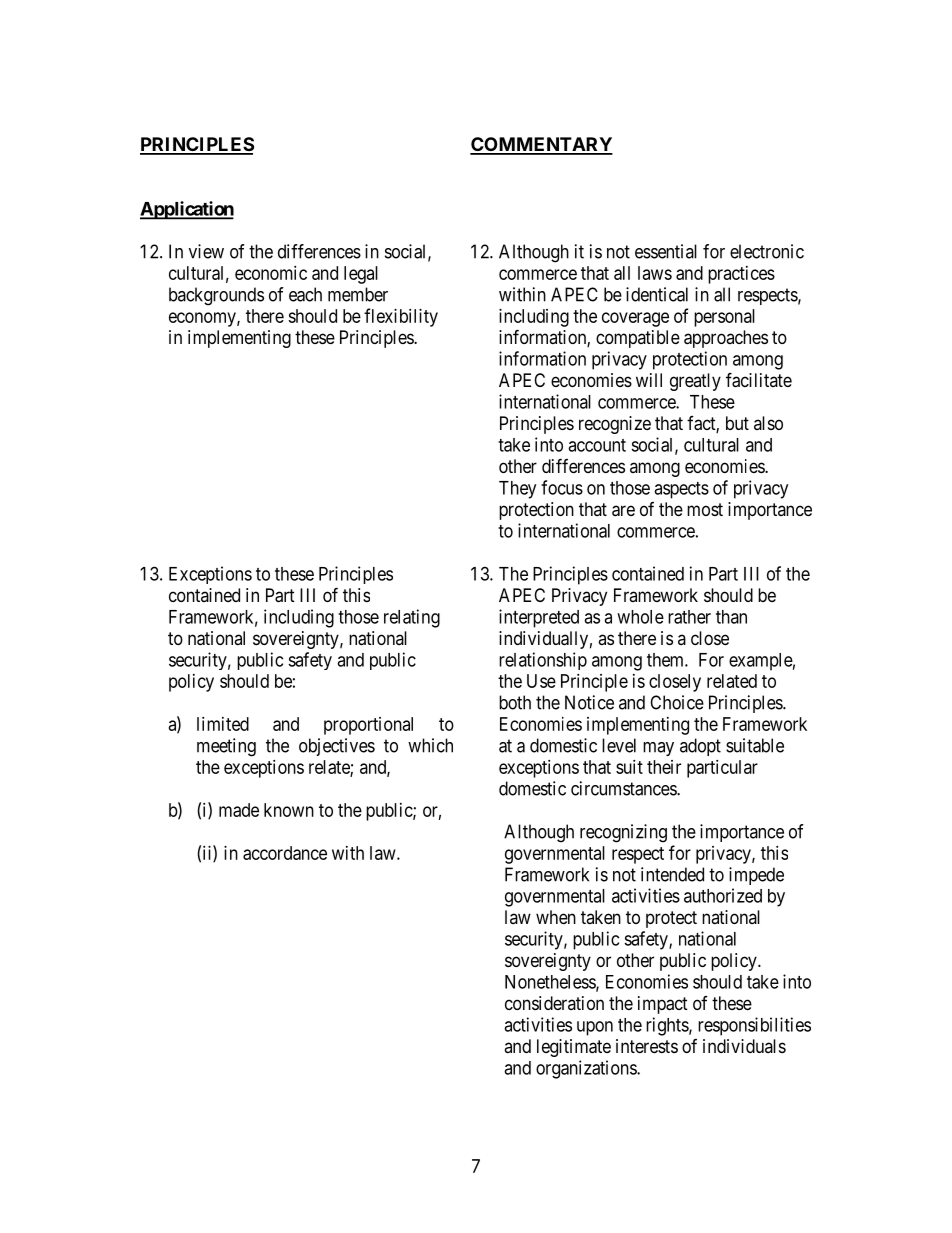 This image has height=1233, width=952. I want to click on meeting, so click(226, 747).
